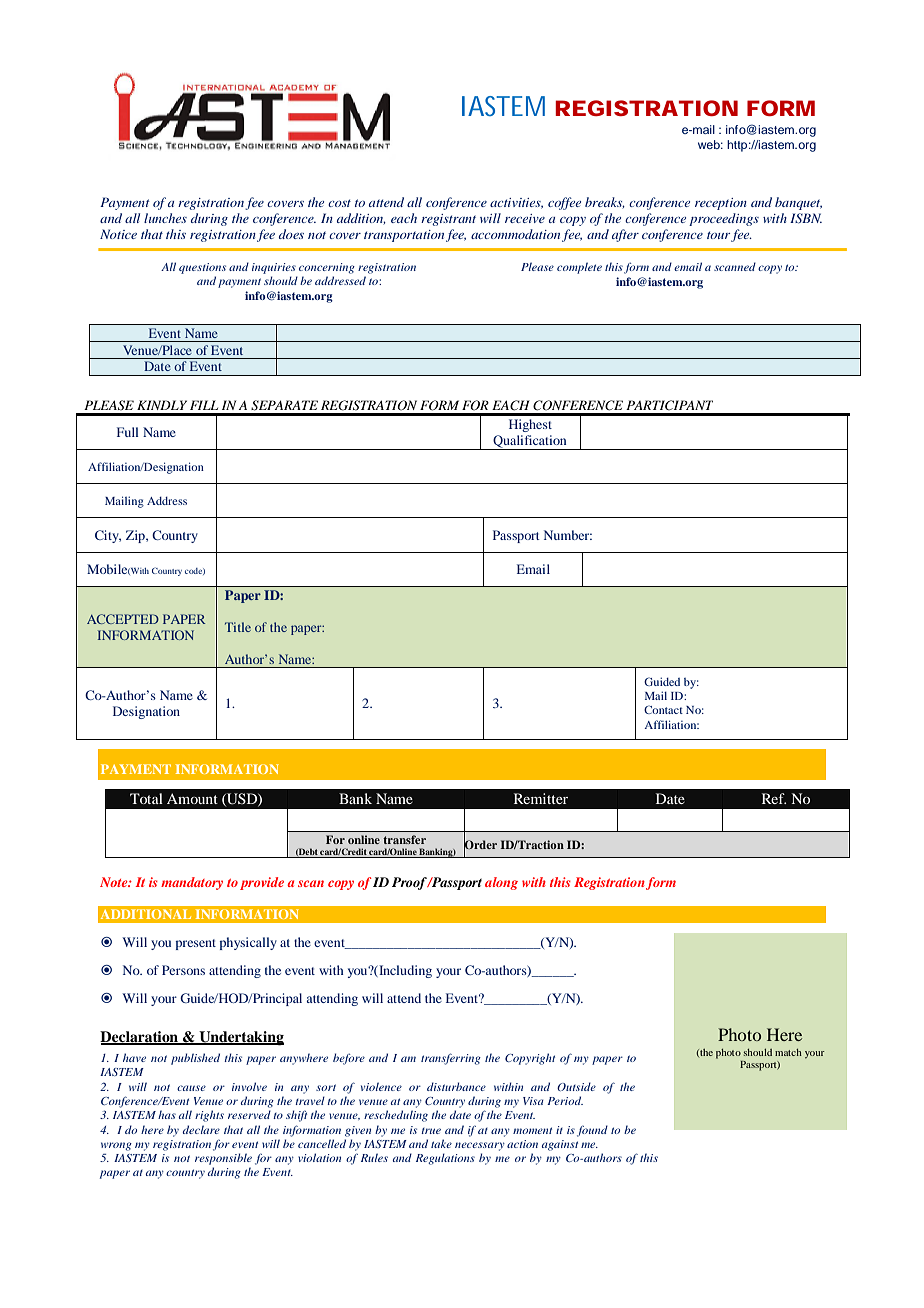 The height and width of the page is (1308, 924). I want to click on Title, so click(238, 627).
